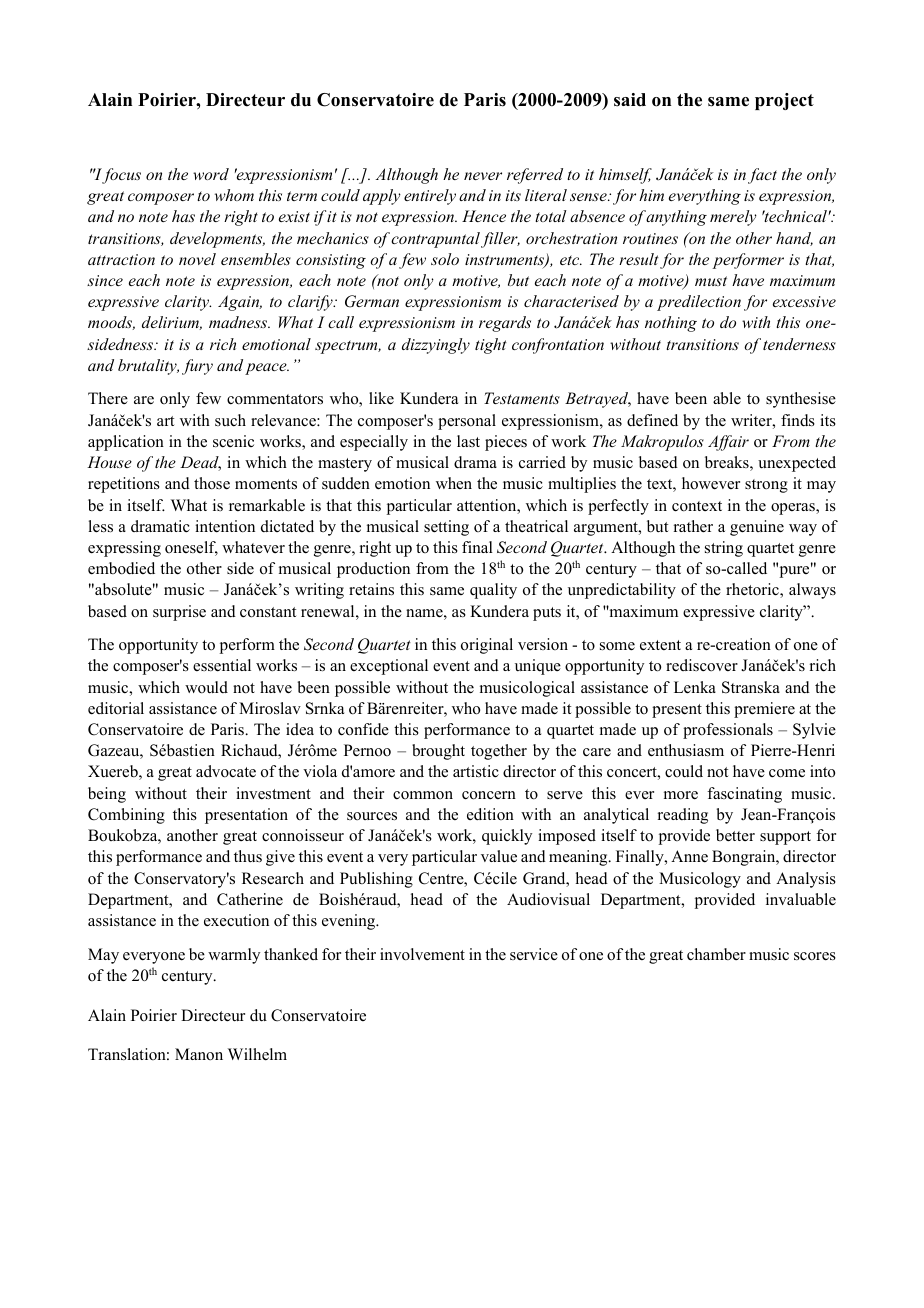 Image resolution: width=924 pixels, height=1308 pixels. I want to click on would, so click(206, 687).
